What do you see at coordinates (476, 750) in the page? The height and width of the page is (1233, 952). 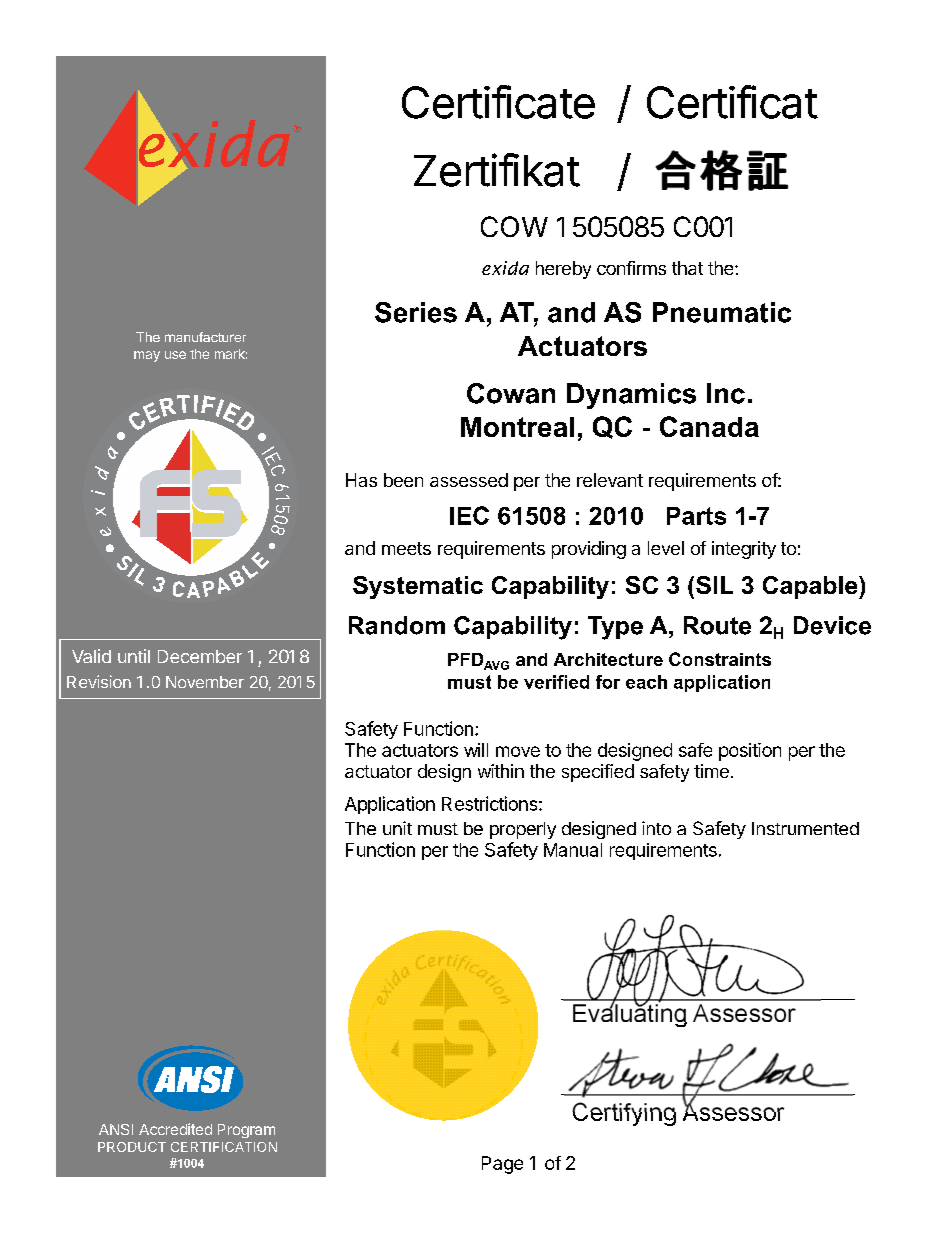 I see `will` at bounding box center [476, 750].
